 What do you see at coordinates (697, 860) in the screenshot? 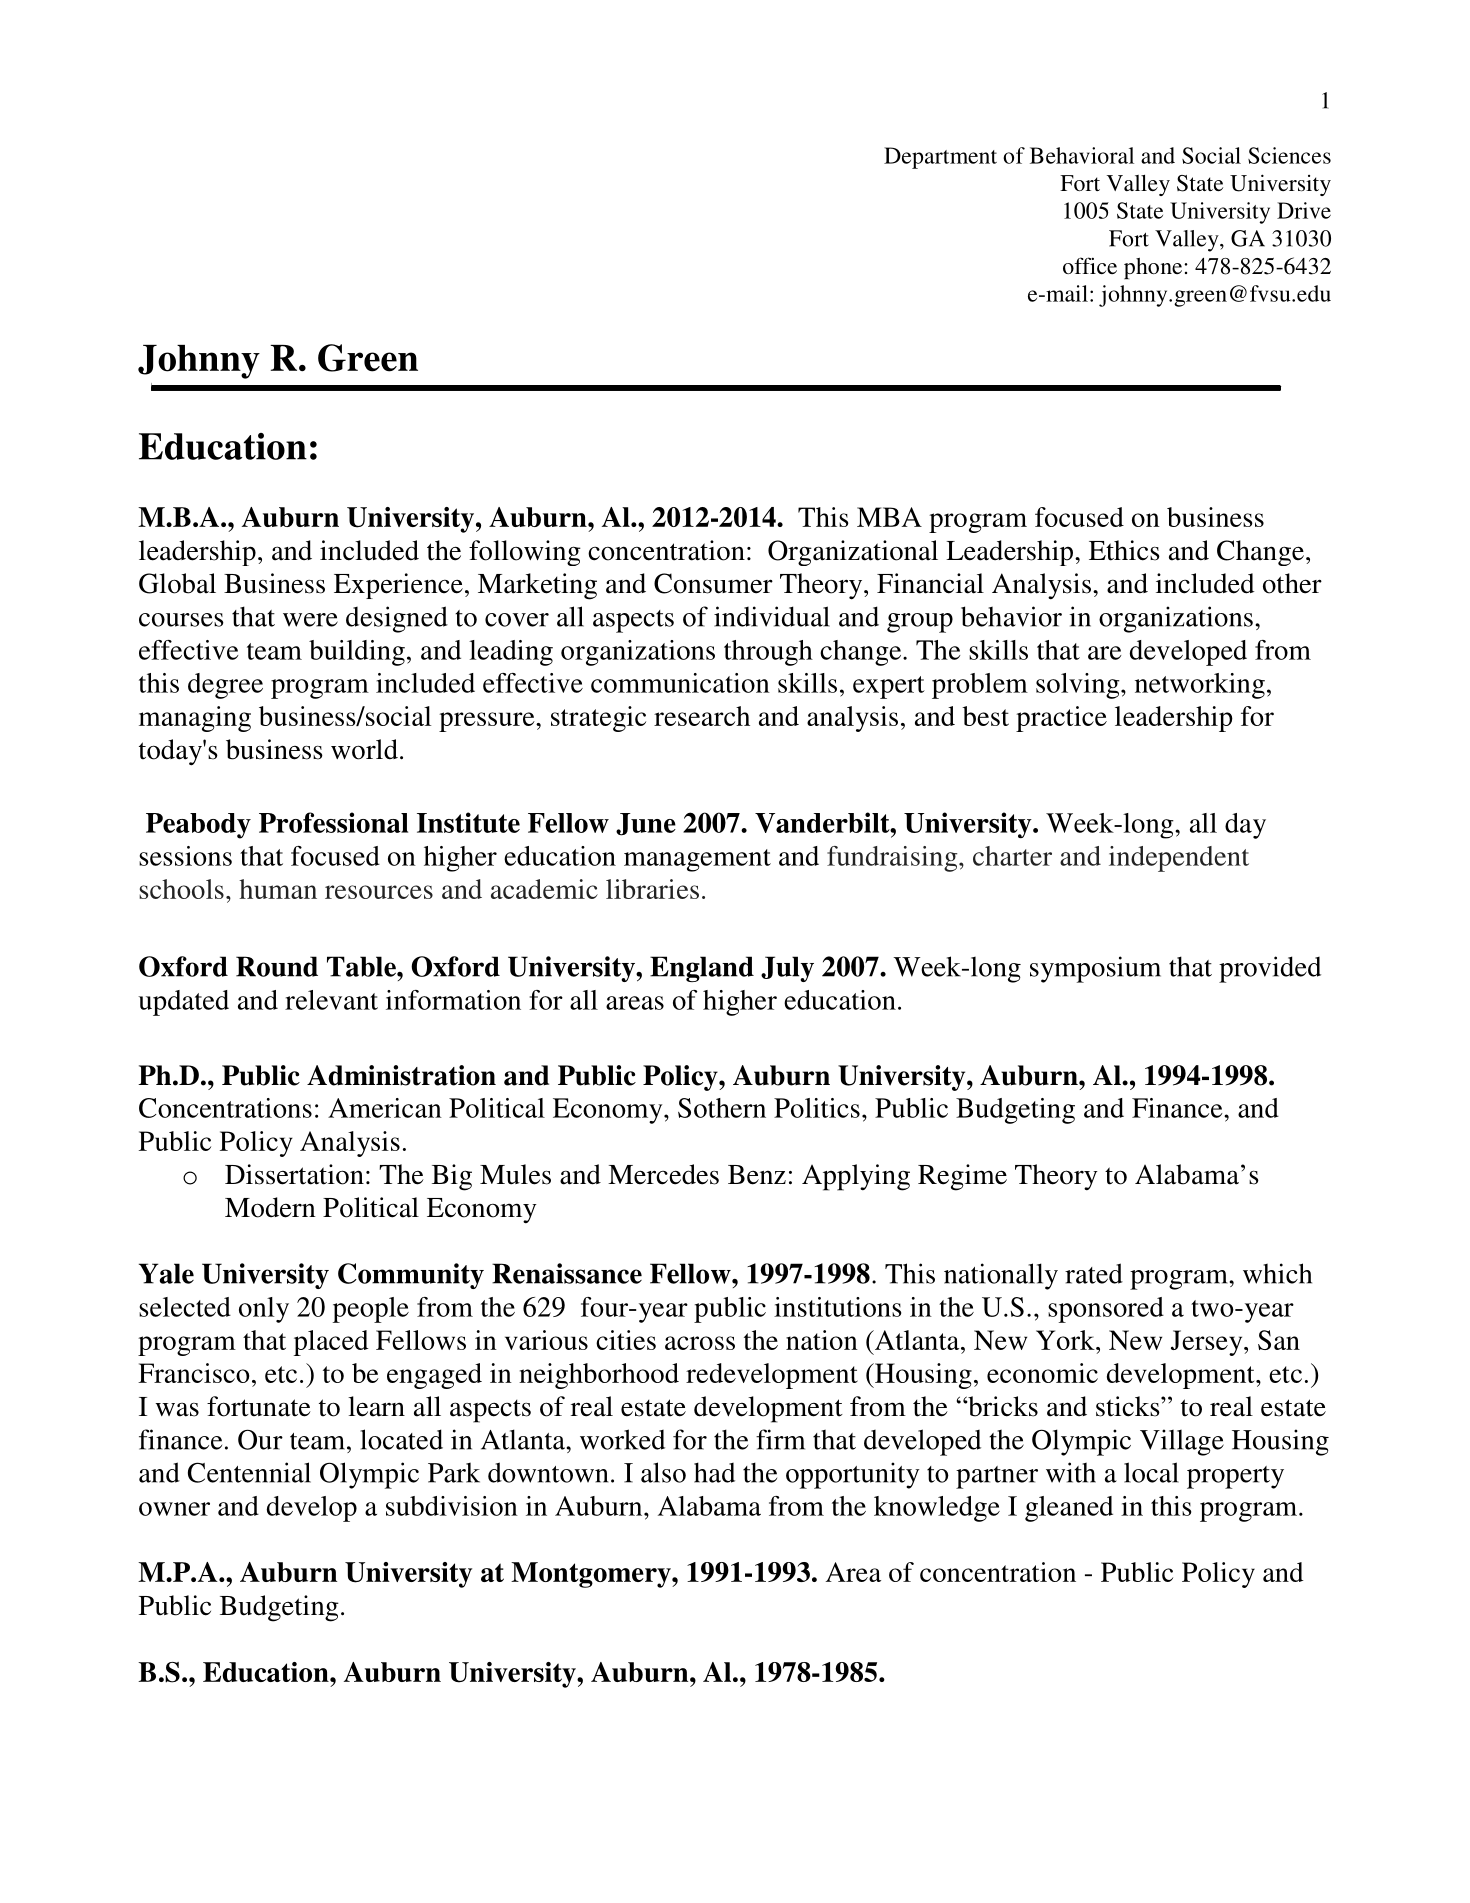
I see `management` at bounding box center [697, 860].
